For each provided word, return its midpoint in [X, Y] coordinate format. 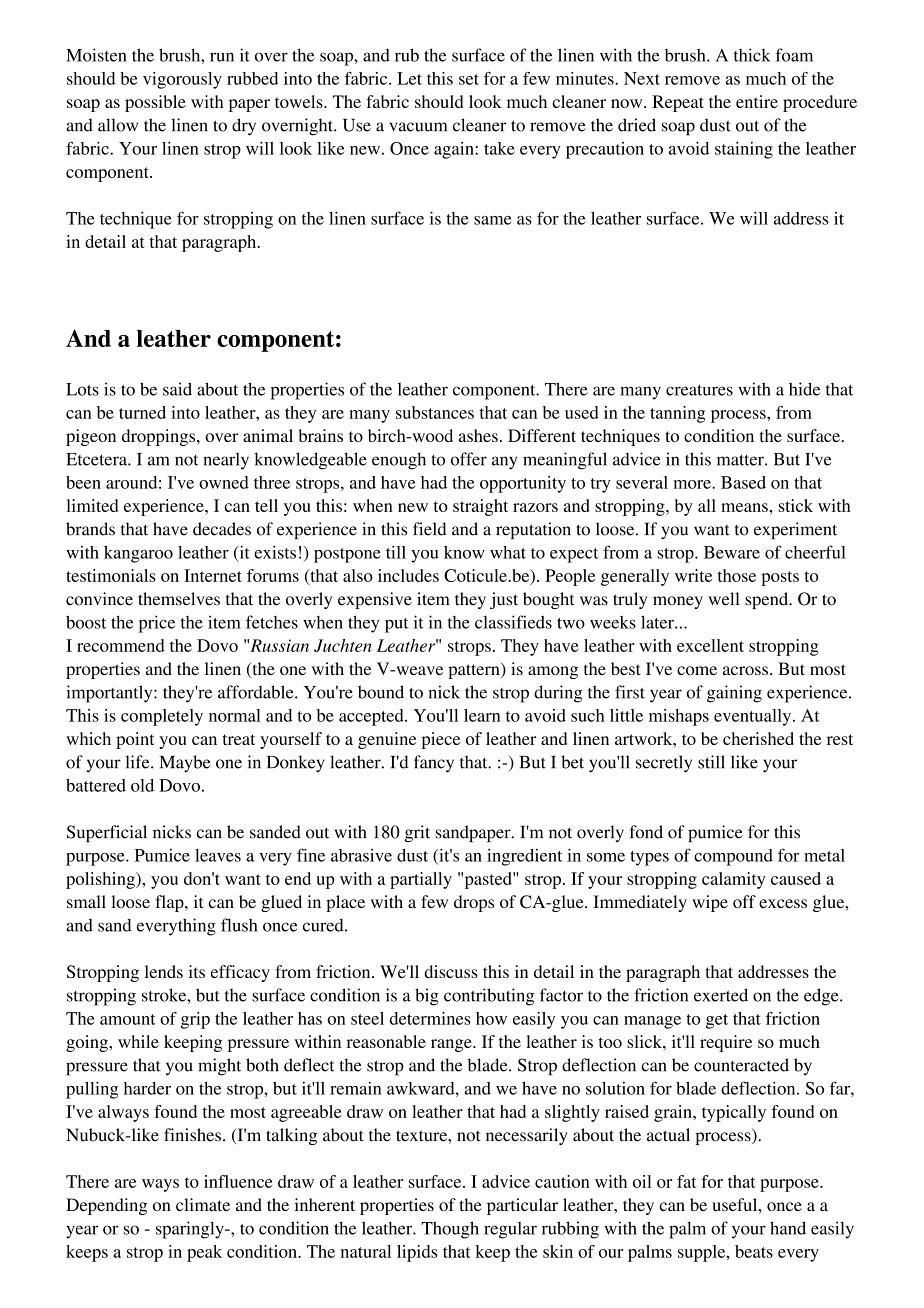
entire [757, 101]
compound [733, 857]
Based [743, 482]
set [469, 79]
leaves [218, 855]
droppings [160, 437]
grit [417, 833]
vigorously [182, 80]
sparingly [191, 1230]
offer [469, 459]
